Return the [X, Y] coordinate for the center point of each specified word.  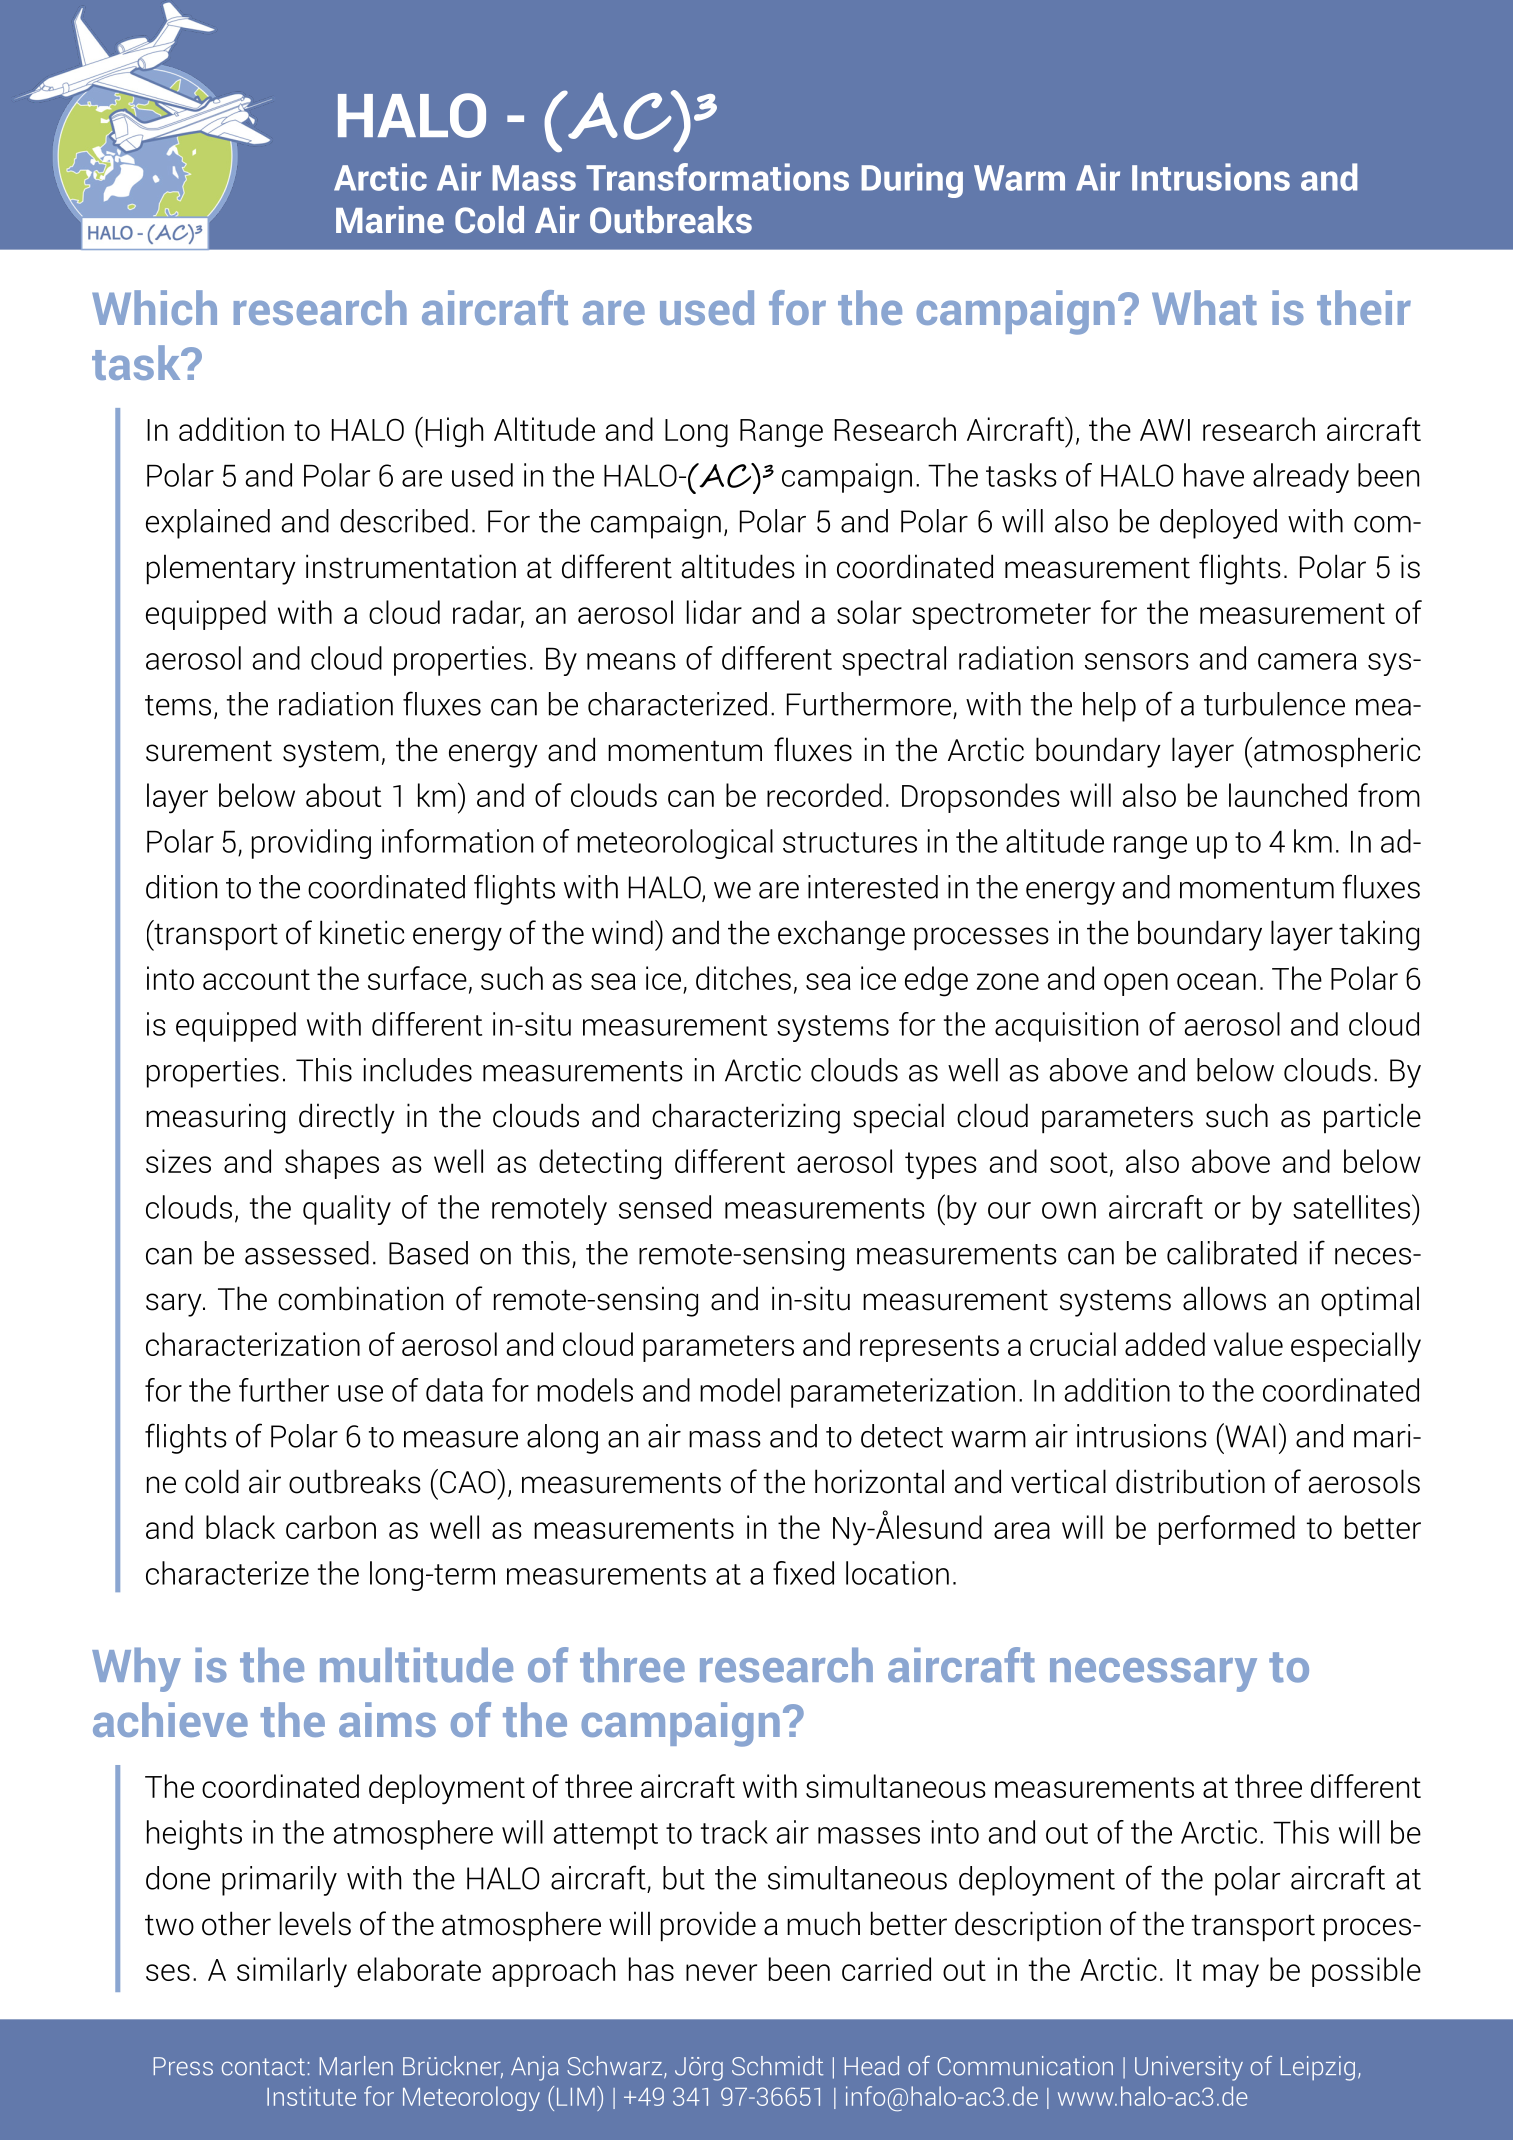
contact [263, 2067]
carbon [331, 1527]
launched [1288, 795]
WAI [1249, 1435]
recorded [824, 795]
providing [311, 844]
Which [154, 307]
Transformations [717, 177]
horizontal [879, 1481]
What [1204, 307]
